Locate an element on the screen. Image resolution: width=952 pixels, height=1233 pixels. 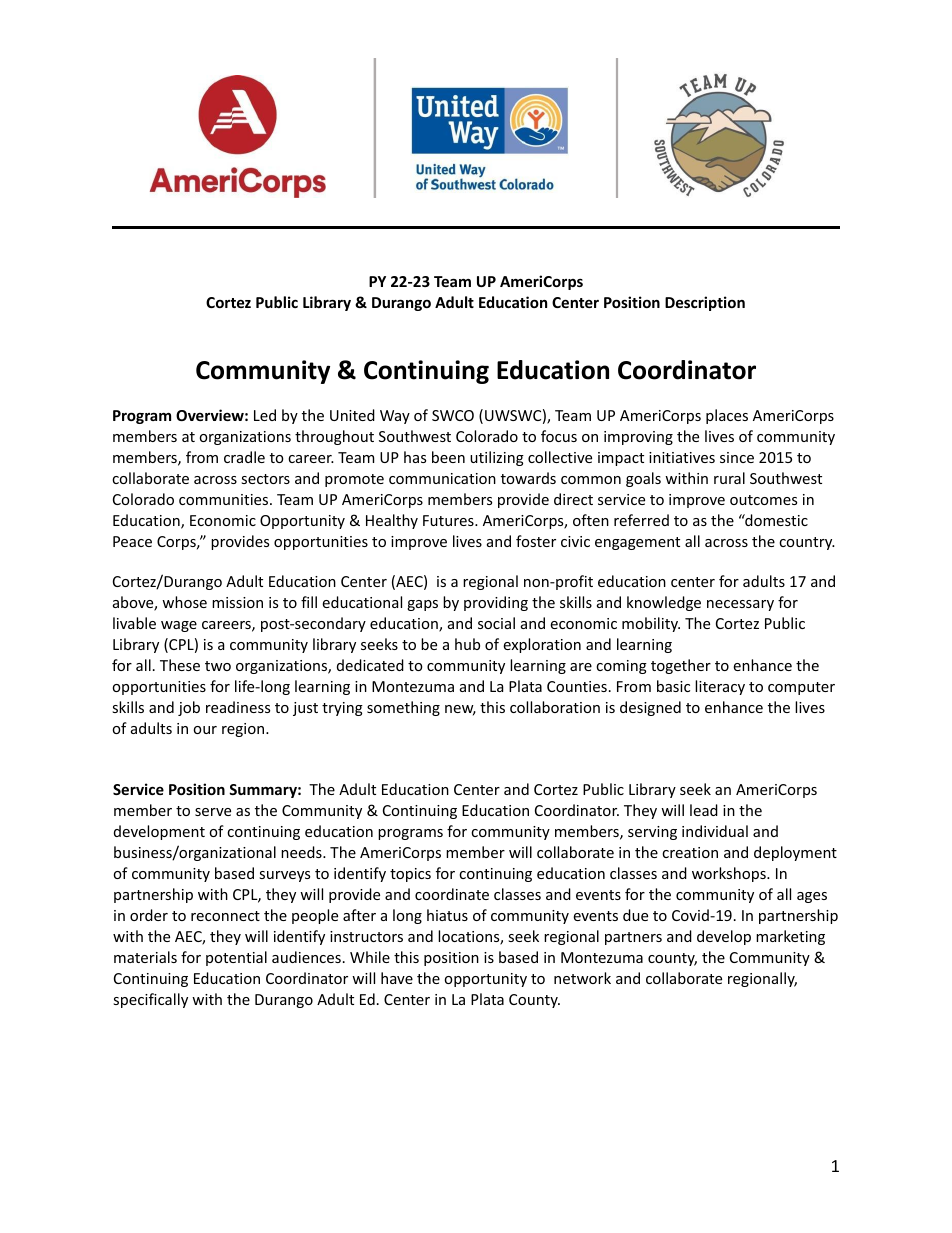
marketing is located at coordinates (790, 937).
